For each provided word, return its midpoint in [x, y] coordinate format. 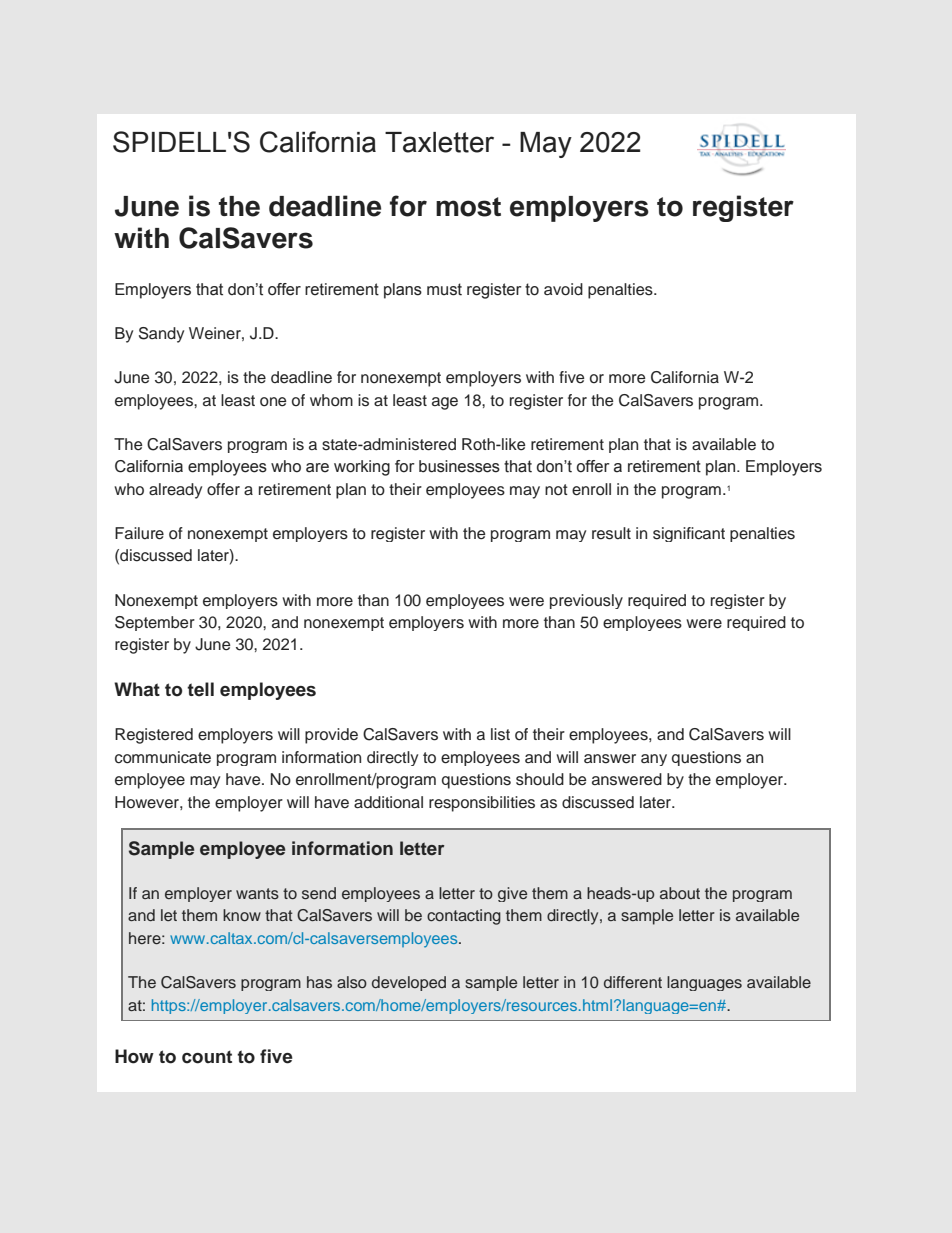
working [362, 468]
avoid [563, 289]
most [468, 207]
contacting [464, 917]
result [611, 533]
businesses [459, 466]
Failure [139, 533]
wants [257, 893]
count [207, 1057]
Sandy [161, 335]
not [556, 490]
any [654, 760]
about [680, 893]
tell [200, 689]
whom [331, 400]
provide [331, 736]
